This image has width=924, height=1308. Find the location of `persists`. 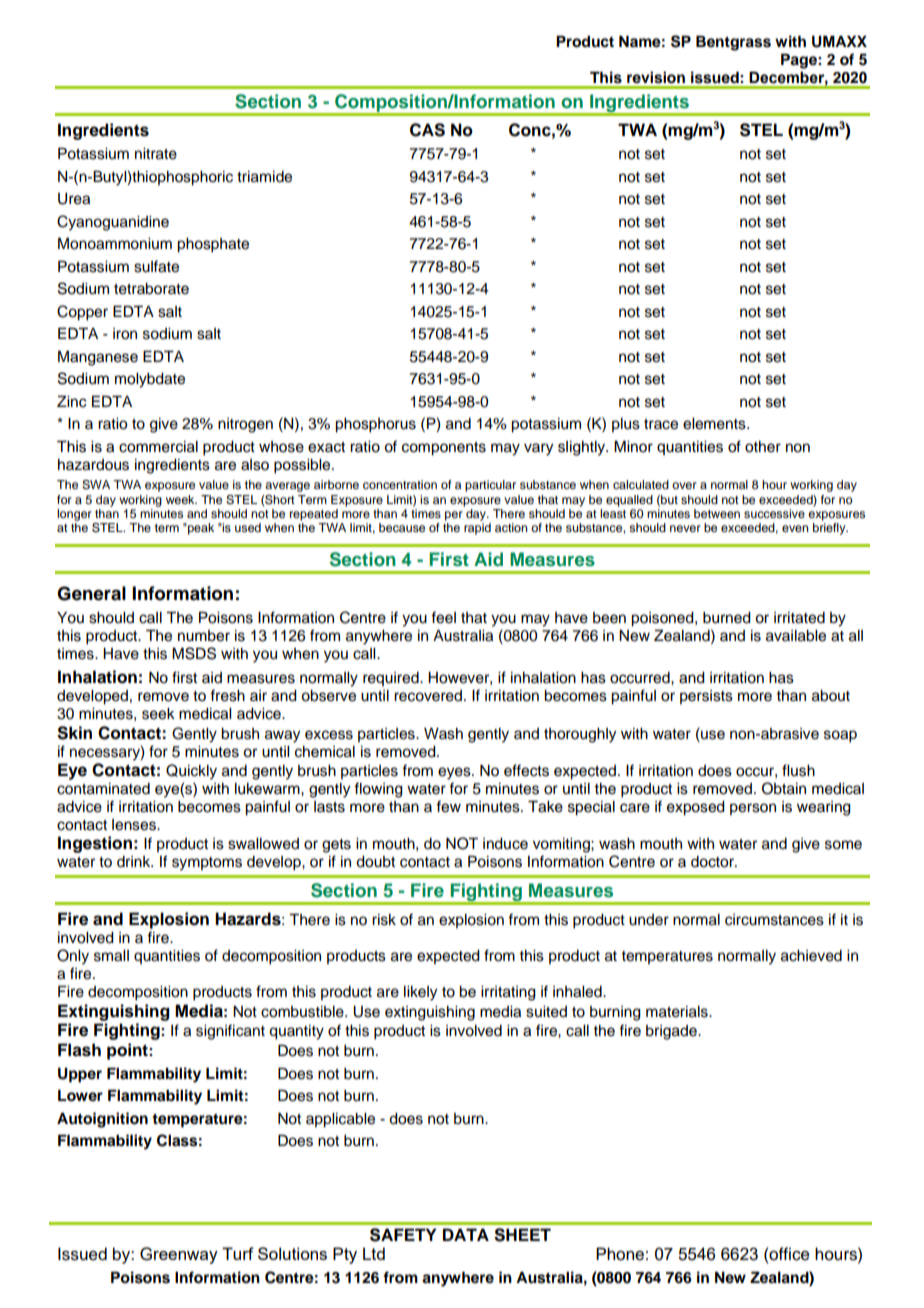

persists is located at coordinates (706, 697).
